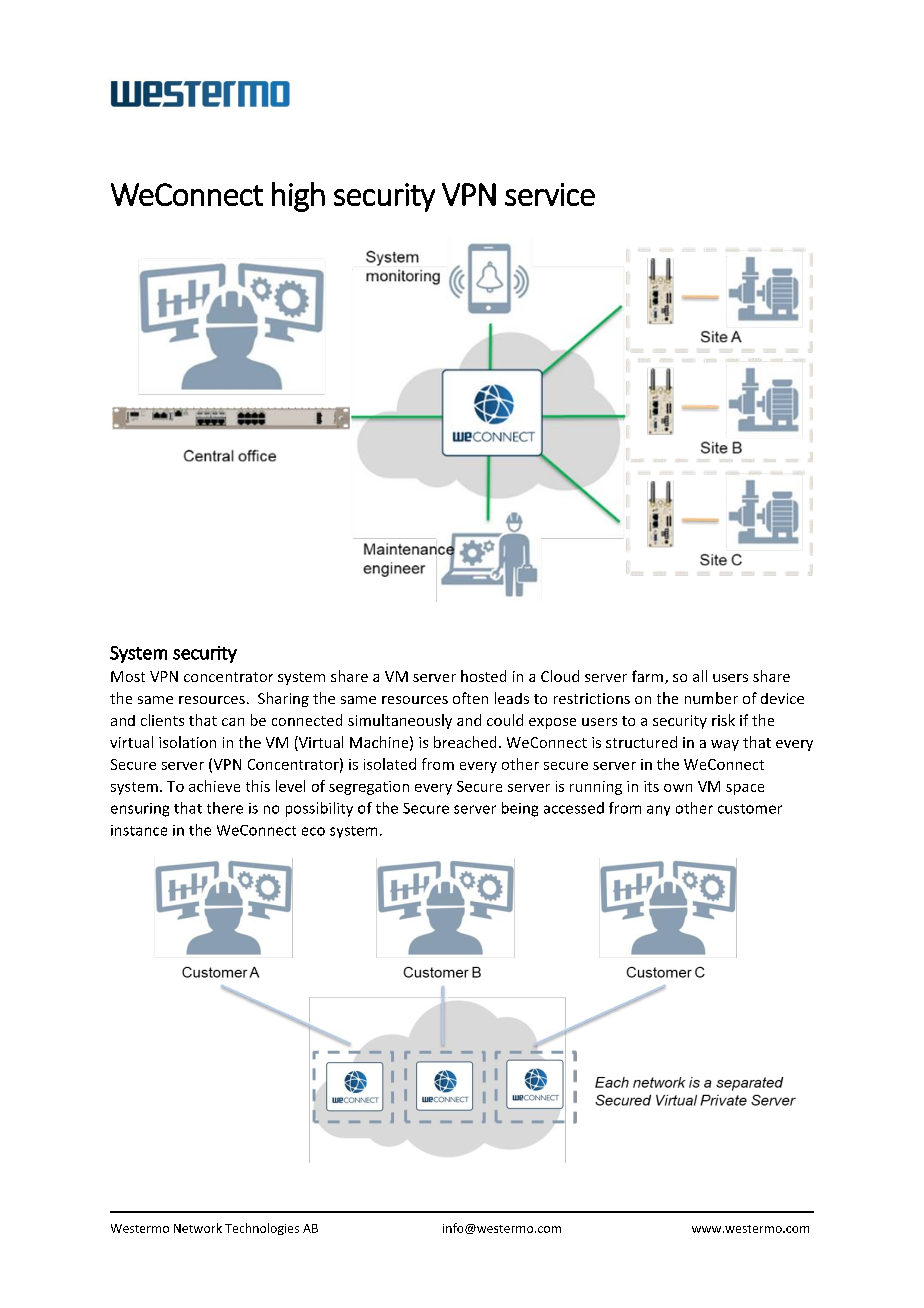 This page has width=924, height=1308. What do you see at coordinates (550, 194) in the page?
I see `service` at bounding box center [550, 194].
